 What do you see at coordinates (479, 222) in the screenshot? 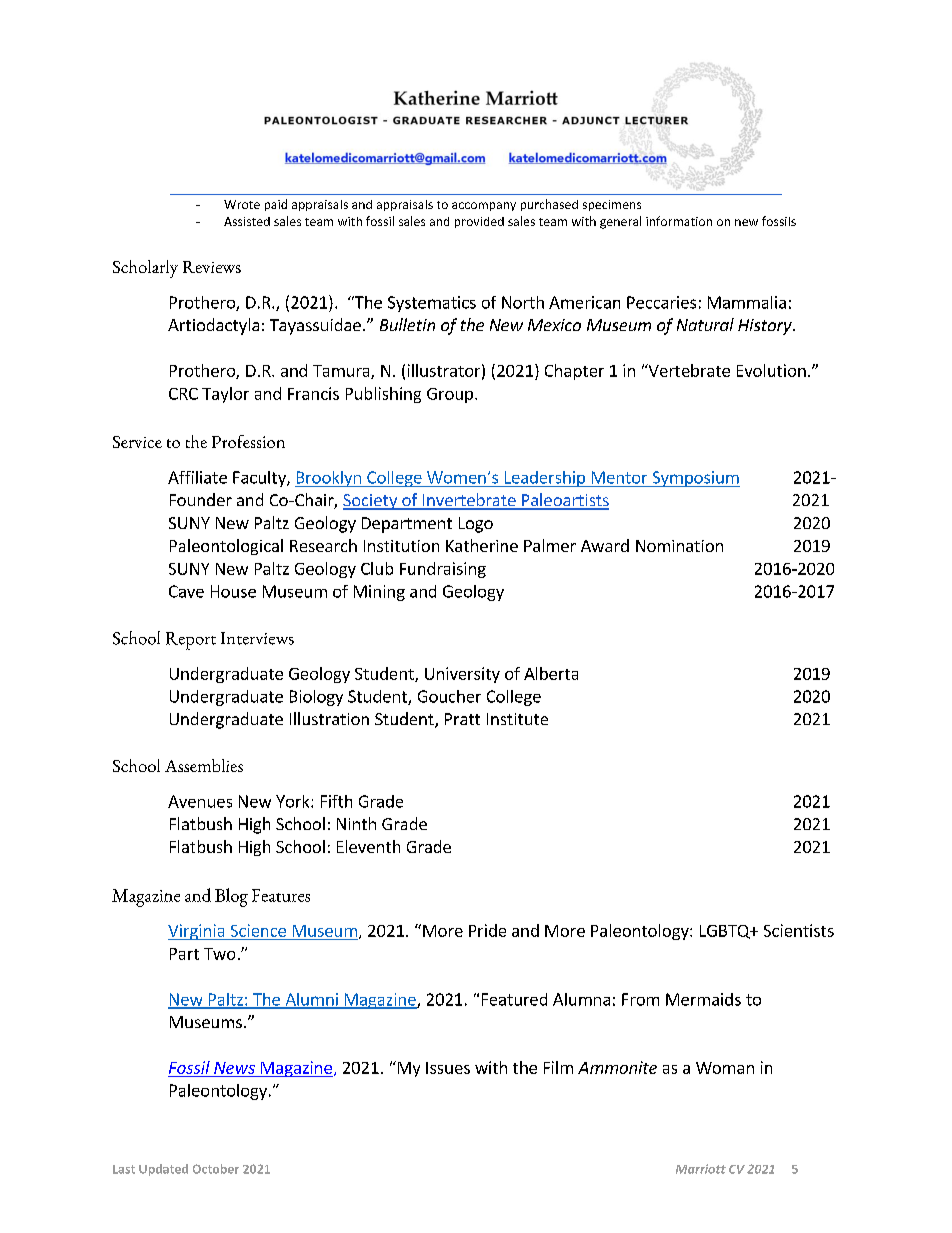
I see `provided` at bounding box center [479, 222].
